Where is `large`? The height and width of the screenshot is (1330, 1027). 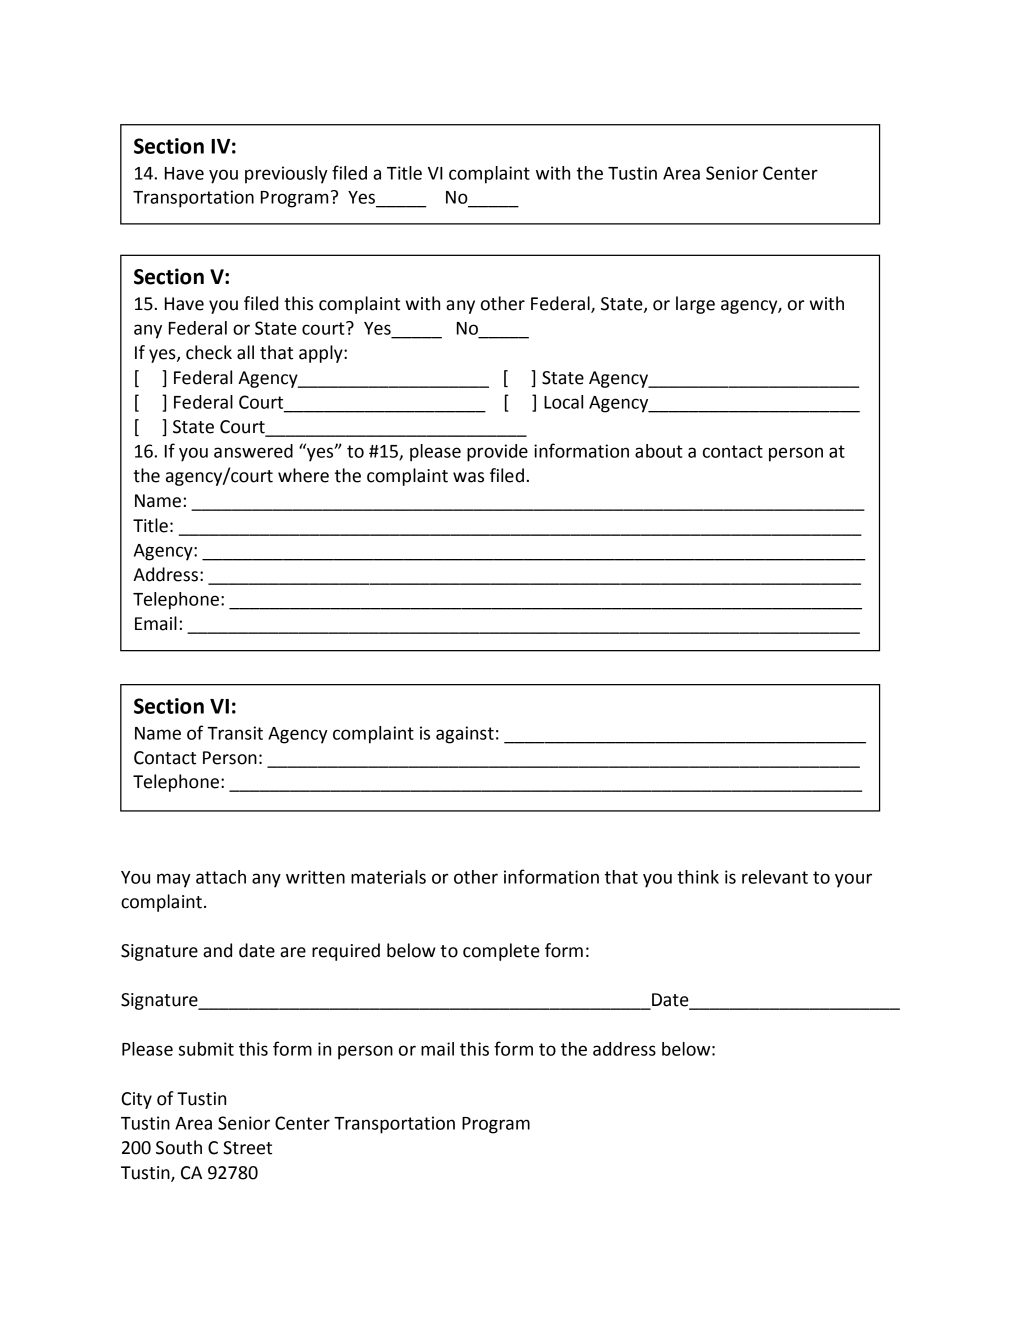
large is located at coordinates (695, 305).
